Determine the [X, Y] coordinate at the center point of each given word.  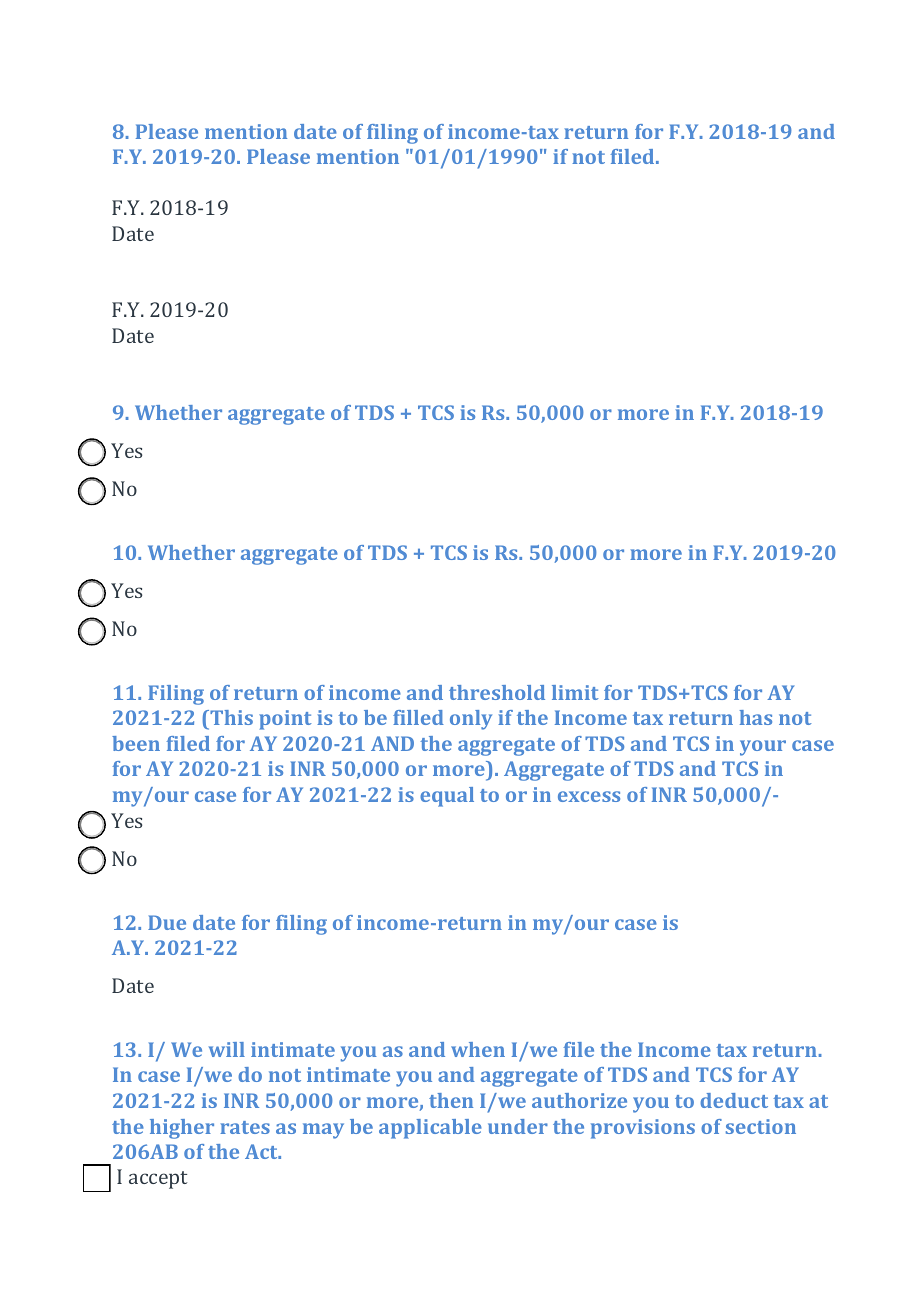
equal [447, 797]
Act [262, 1151]
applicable [430, 1129]
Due [167, 922]
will [227, 1049]
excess [589, 796]
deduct [734, 1100]
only [471, 720]
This [230, 719]
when [478, 1049]
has [756, 717]
